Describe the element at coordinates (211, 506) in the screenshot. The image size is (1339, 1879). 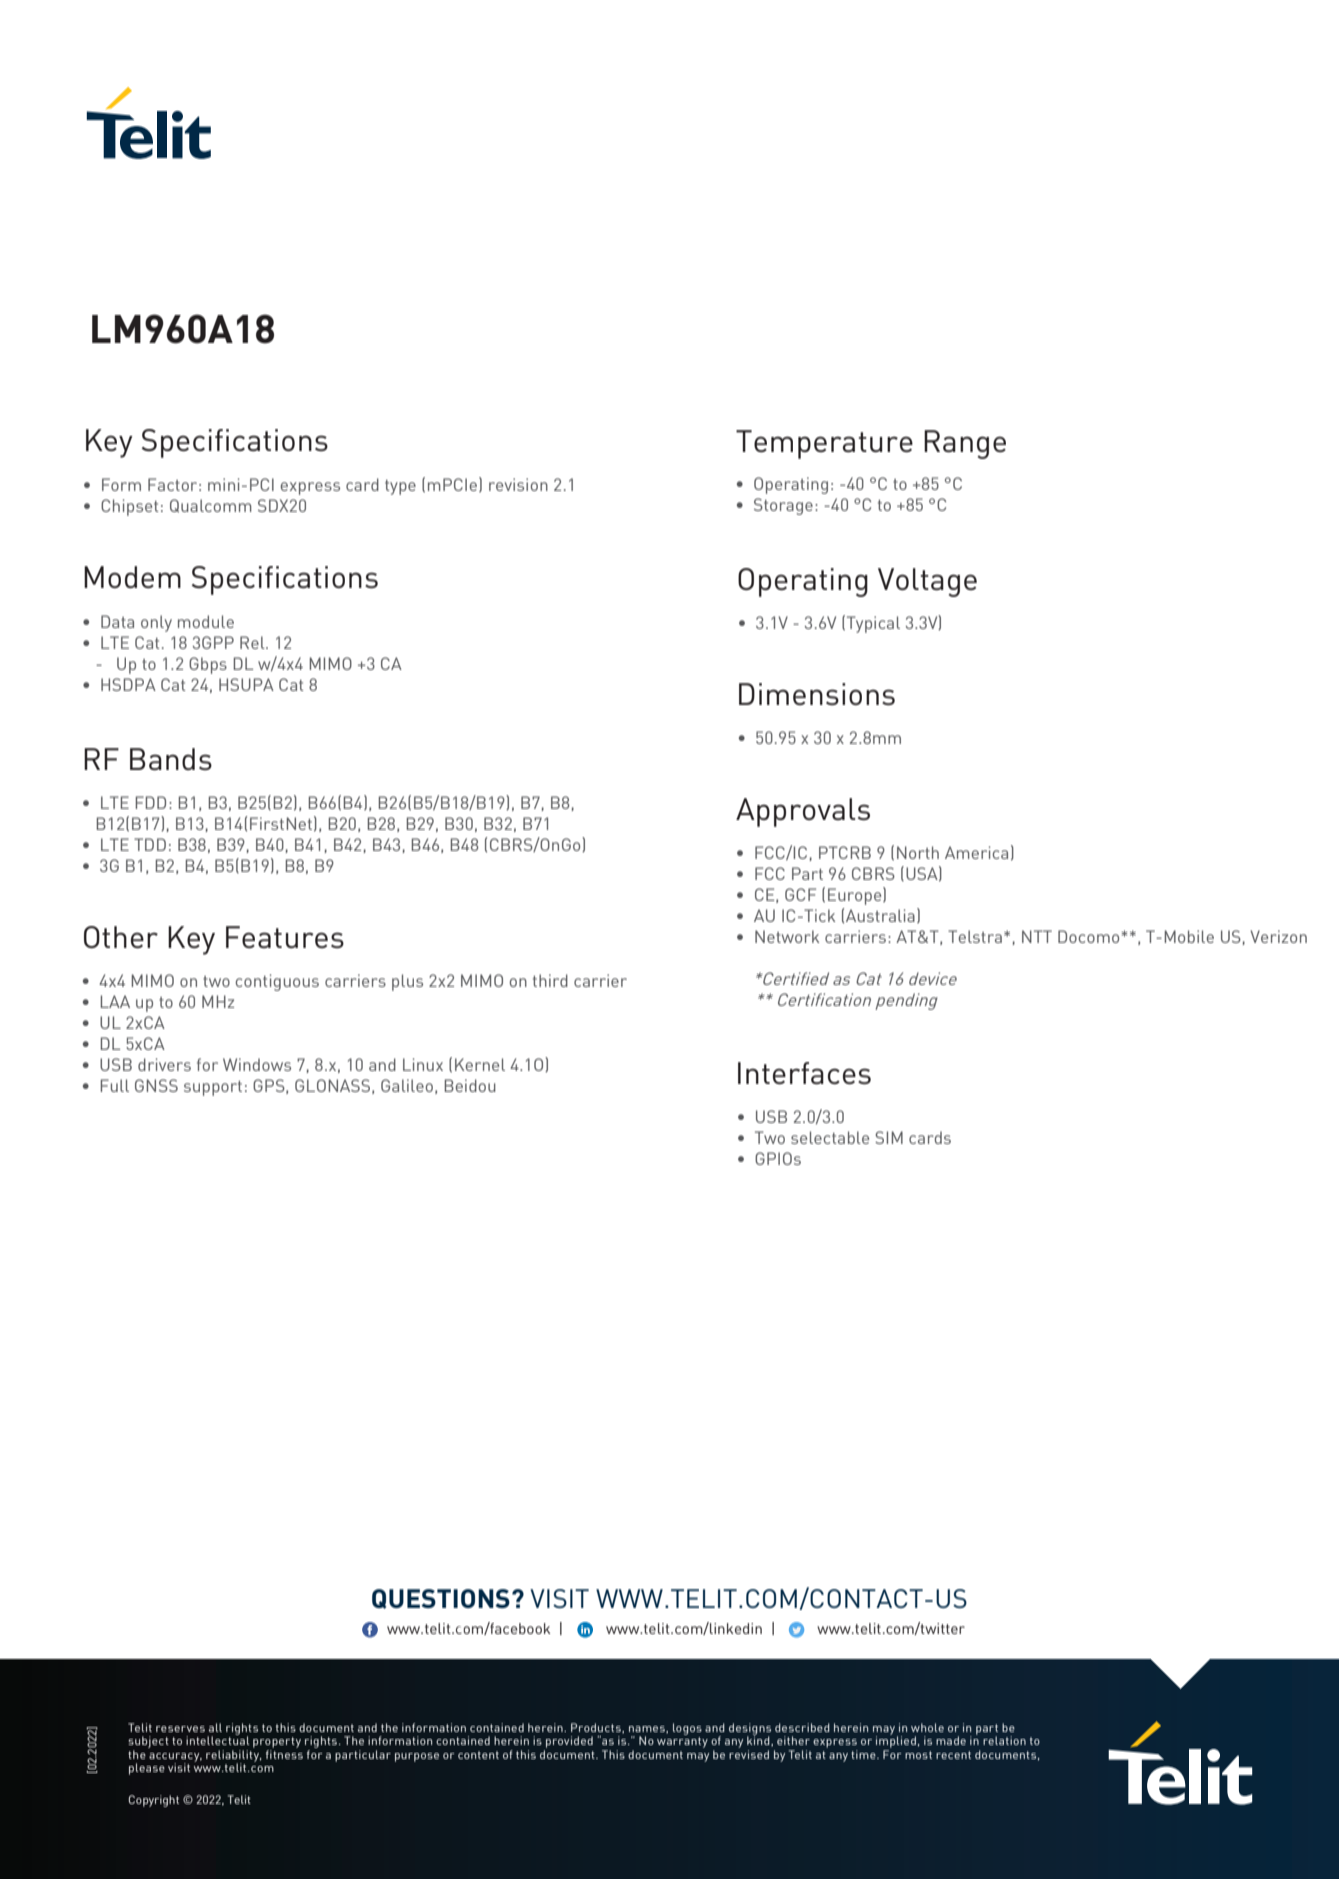
I see `Qualcomm` at that location.
